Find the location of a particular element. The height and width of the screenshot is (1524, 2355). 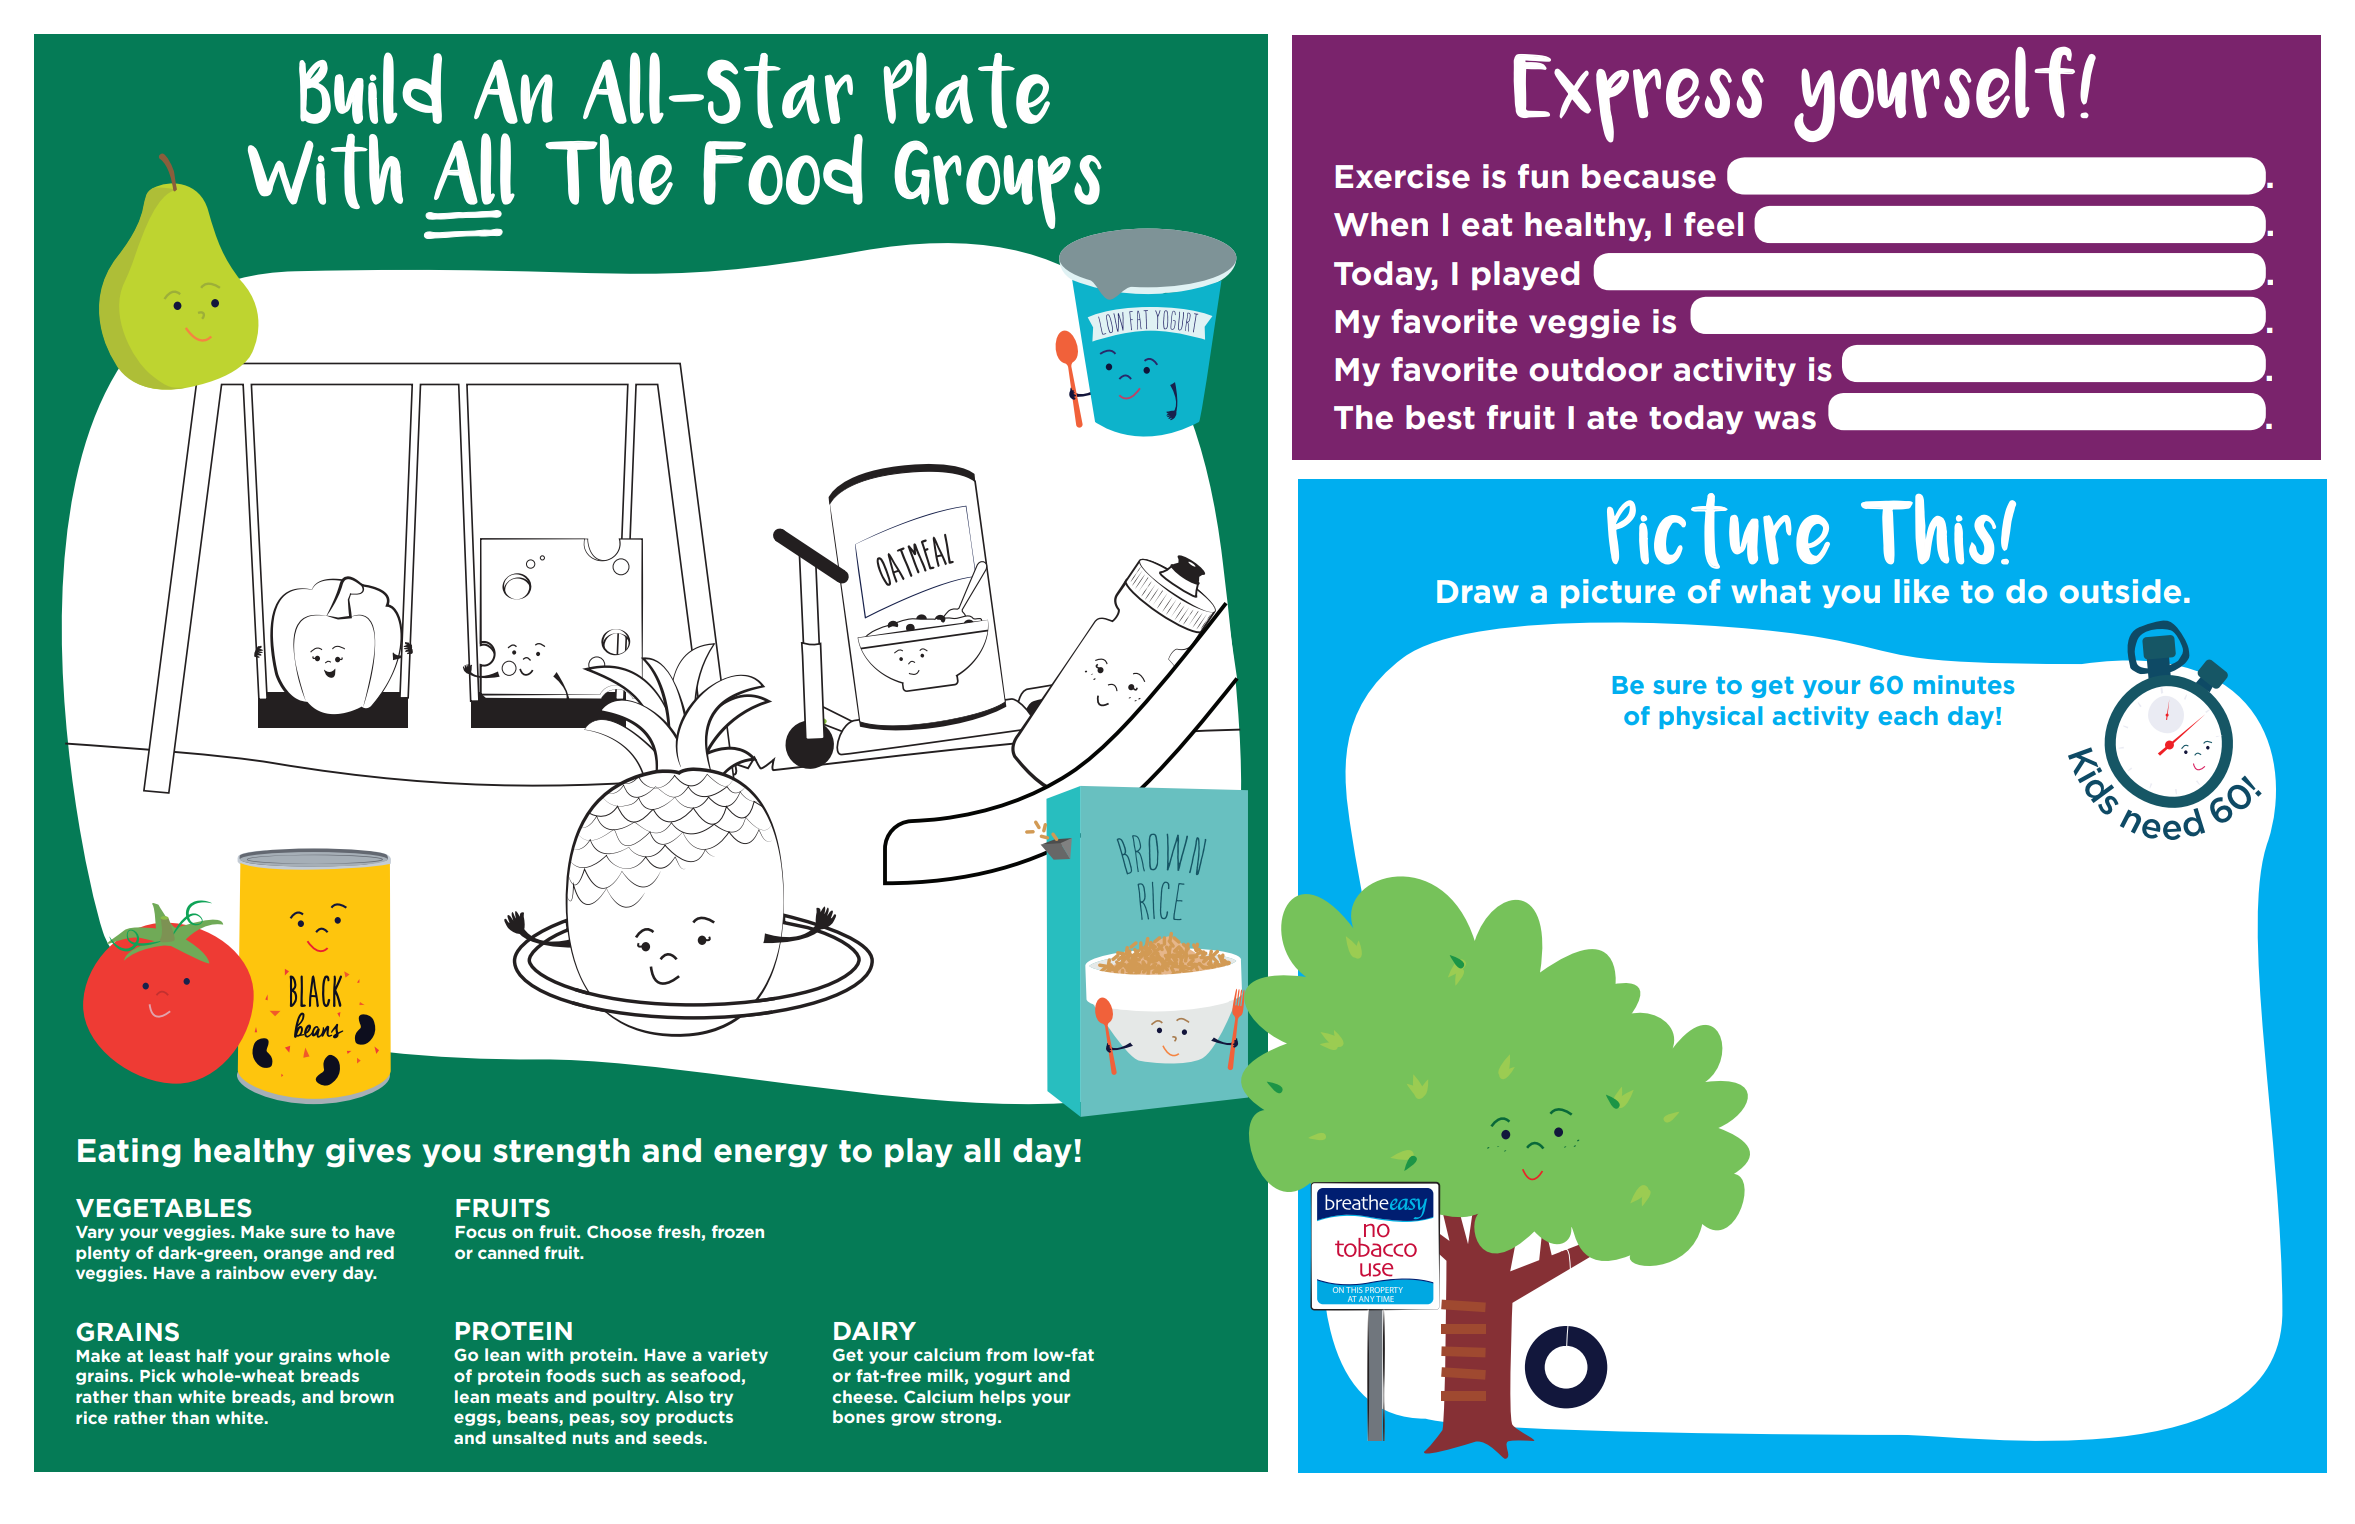

energy is located at coordinates (771, 1156).
